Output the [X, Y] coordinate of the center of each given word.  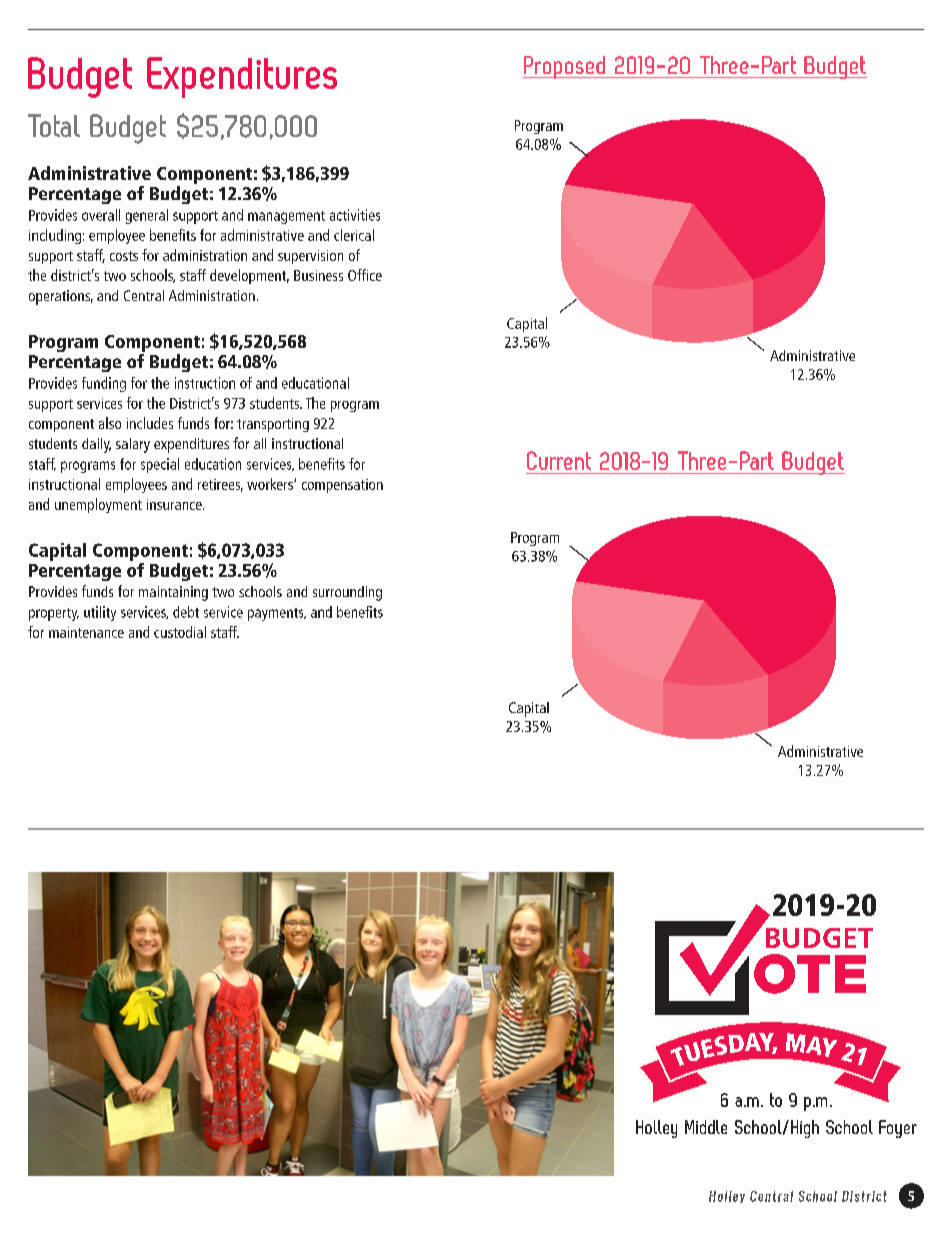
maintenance [86, 632]
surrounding [347, 593]
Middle [706, 1127]
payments [277, 614]
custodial [180, 632]
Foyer [898, 1129]
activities [355, 215]
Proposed [565, 67]
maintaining [173, 593]
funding [104, 384]
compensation [342, 486]
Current [559, 460]
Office [365, 275]
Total [54, 125]
